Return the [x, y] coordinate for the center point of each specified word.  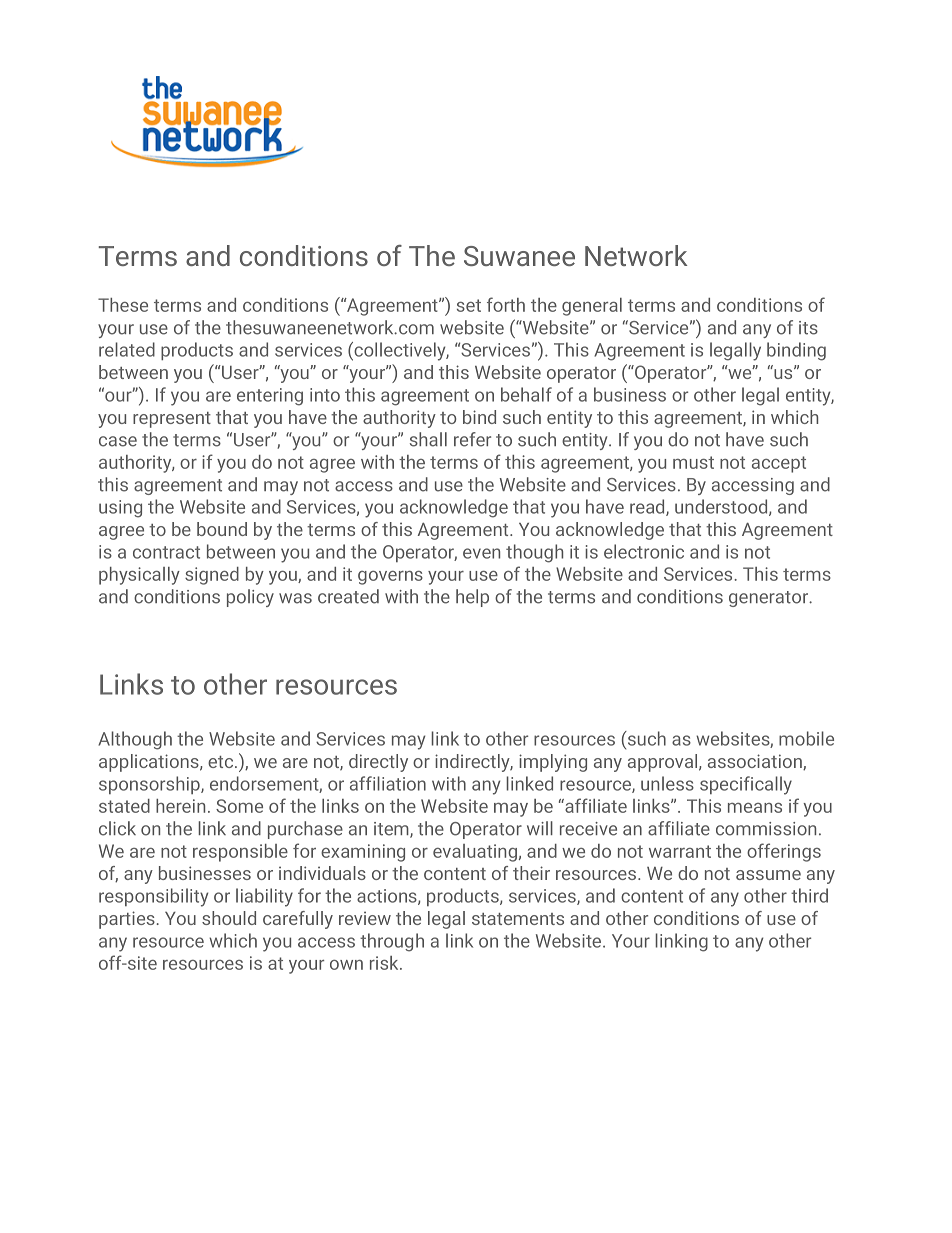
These [123, 305]
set [469, 305]
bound [222, 529]
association [756, 762]
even [481, 553]
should [229, 918]
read [648, 507]
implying [553, 763]
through [392, 942]
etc [222, 762]
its [808, 328]
